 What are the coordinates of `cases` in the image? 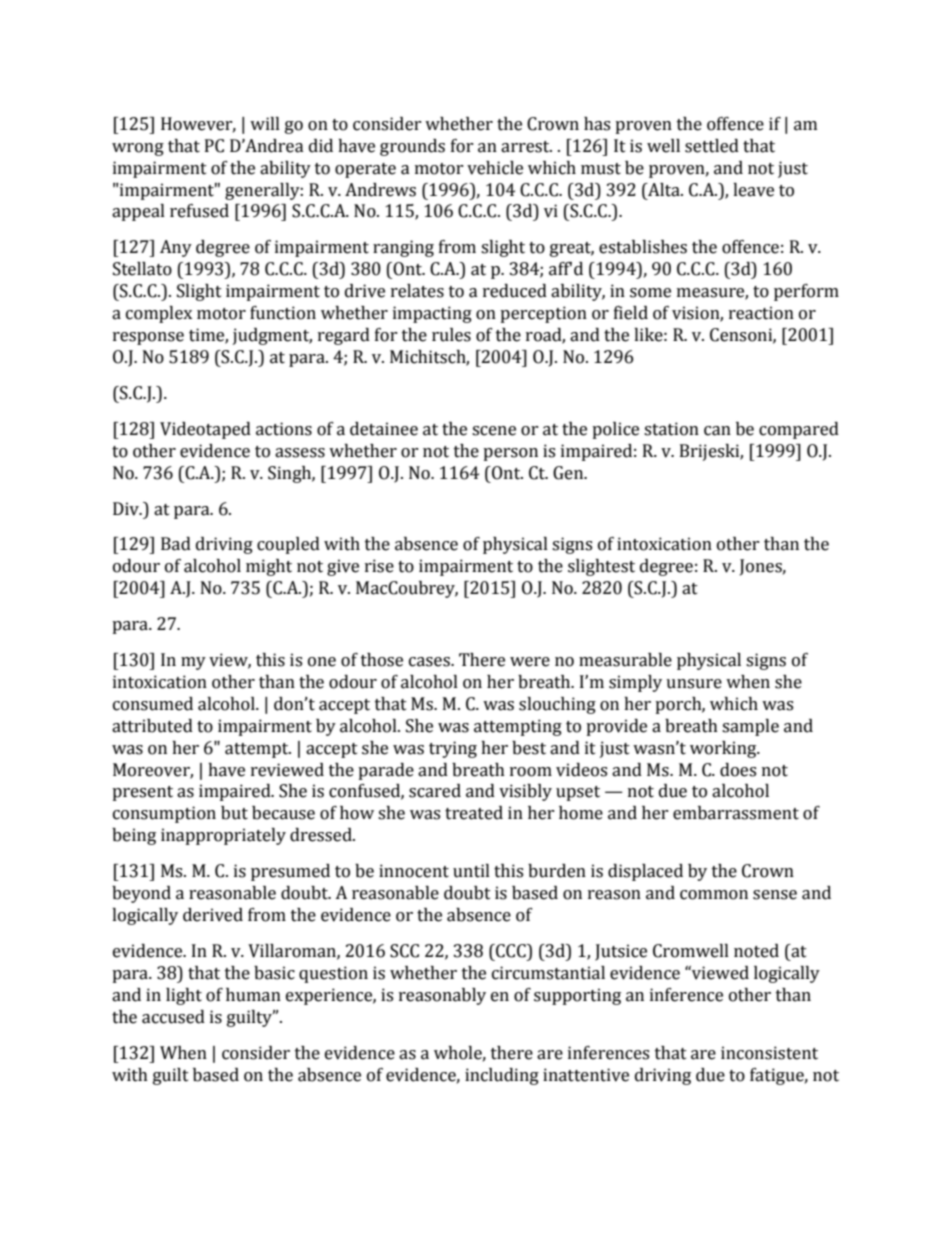 It's located at (430, 662).
